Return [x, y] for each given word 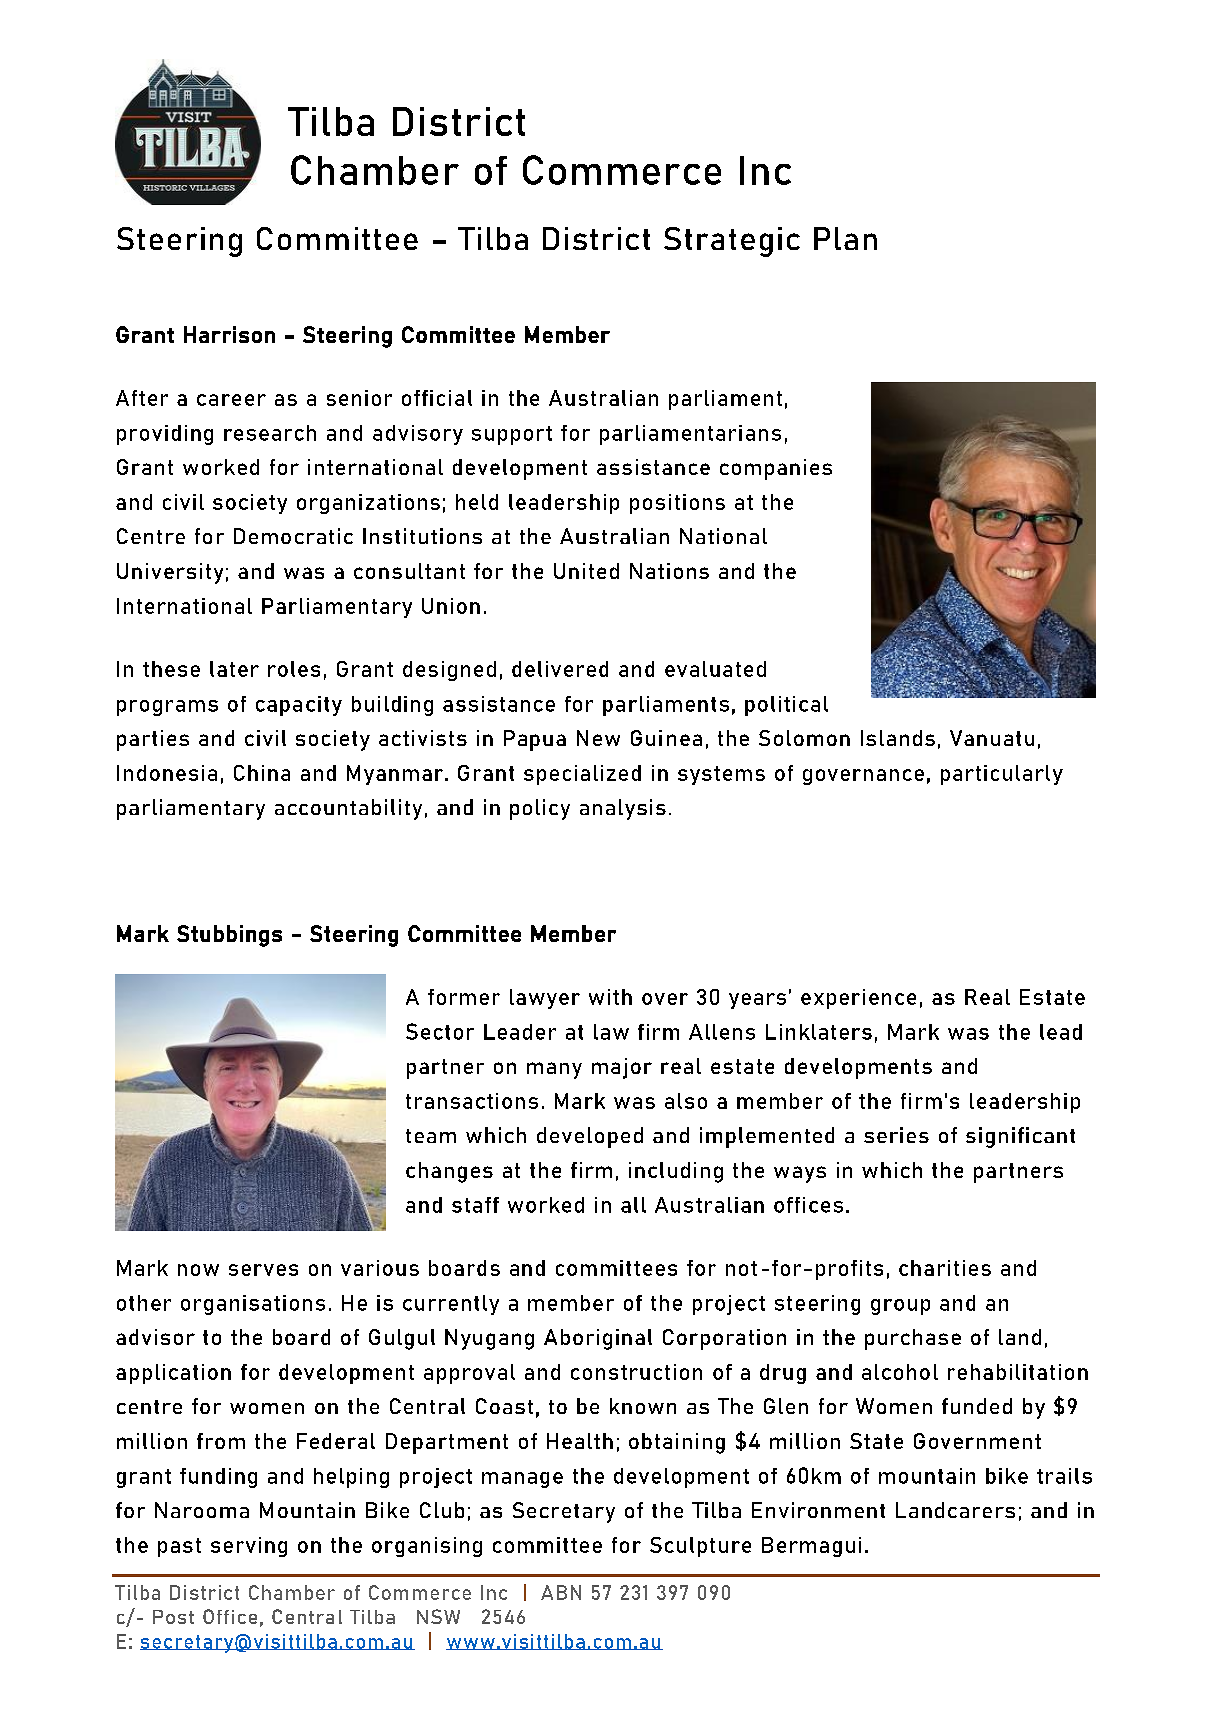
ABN [561, 1592]
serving [249, 1547]
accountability [348, 809]
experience [858, 999]
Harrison [229, 334]
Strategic [732, 242]
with [610, 997]
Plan [845, 238]
